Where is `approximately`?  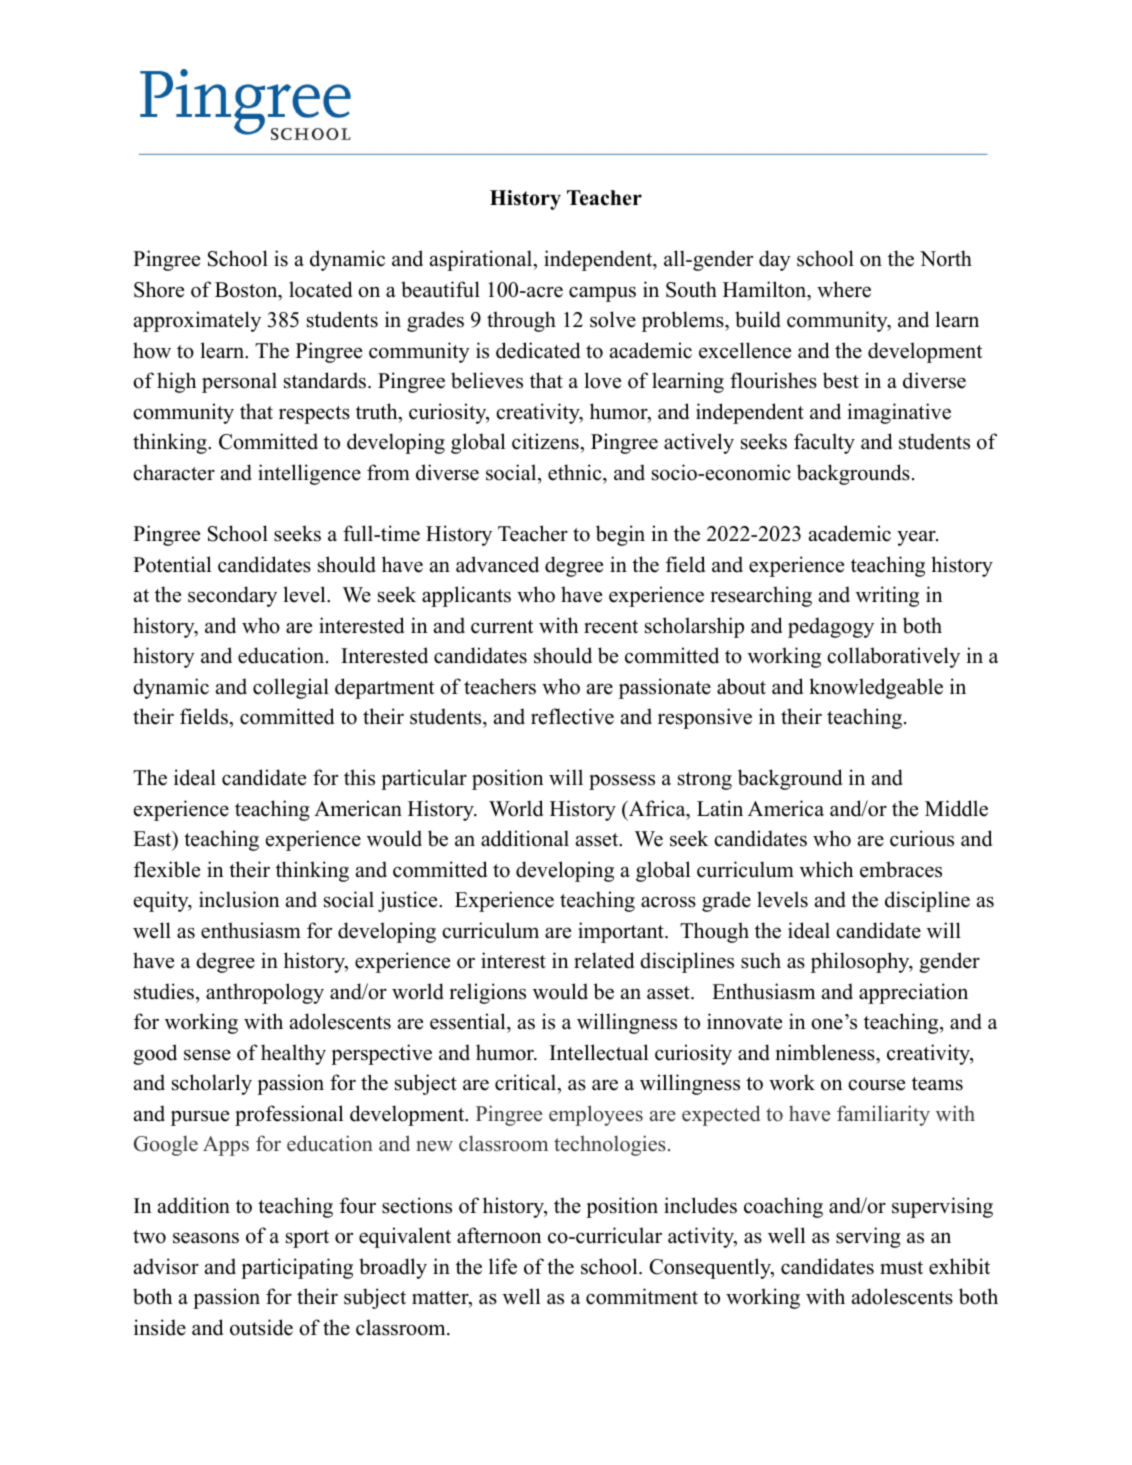 approximately is located at coordinates (197, 321).
